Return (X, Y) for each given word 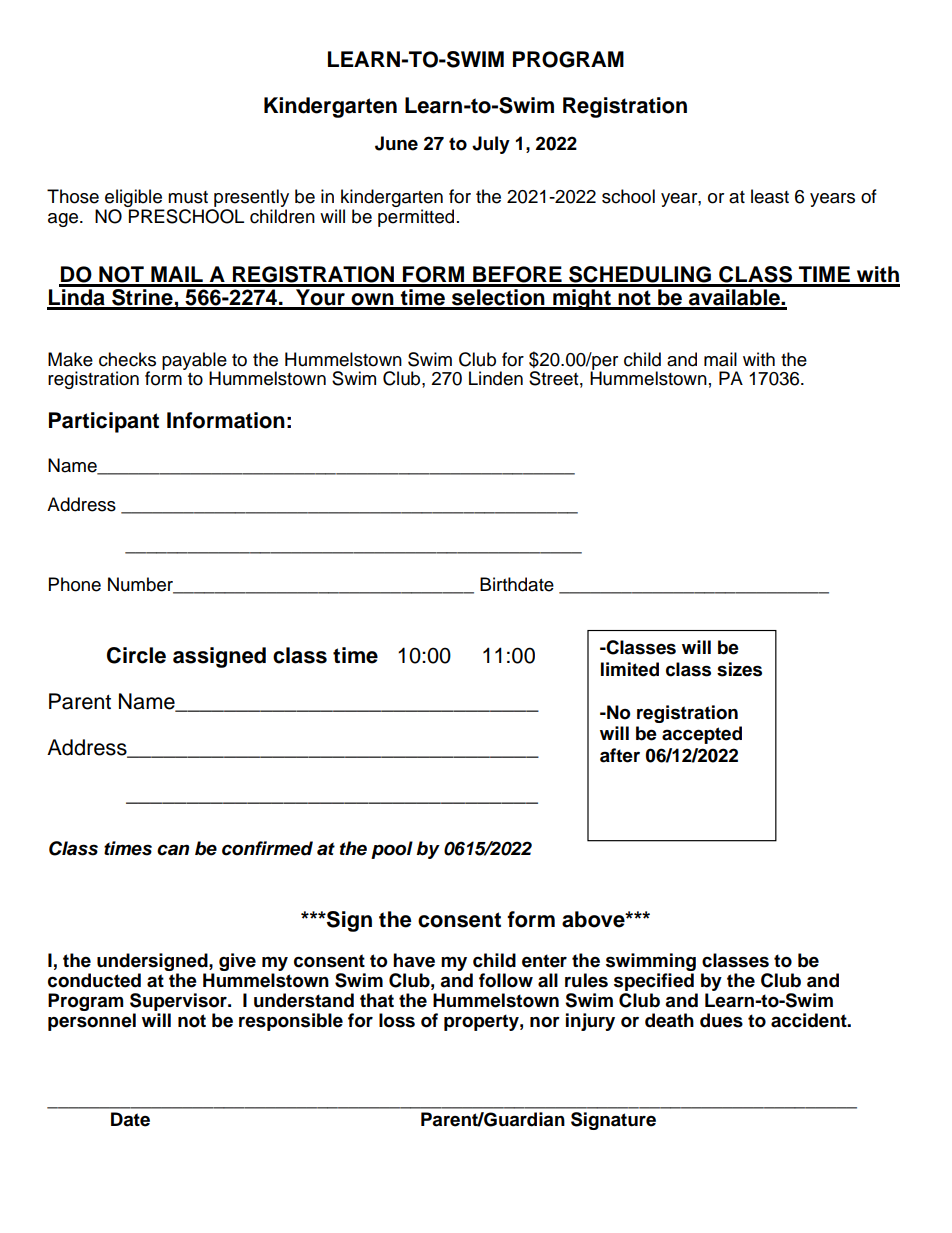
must (188, 197)
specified (654, 982)
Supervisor (179, 1002)
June (396, 143)
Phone (75, 584)
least (770, 196)
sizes (739, 669)
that (377, 1000)
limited (630, 669)
